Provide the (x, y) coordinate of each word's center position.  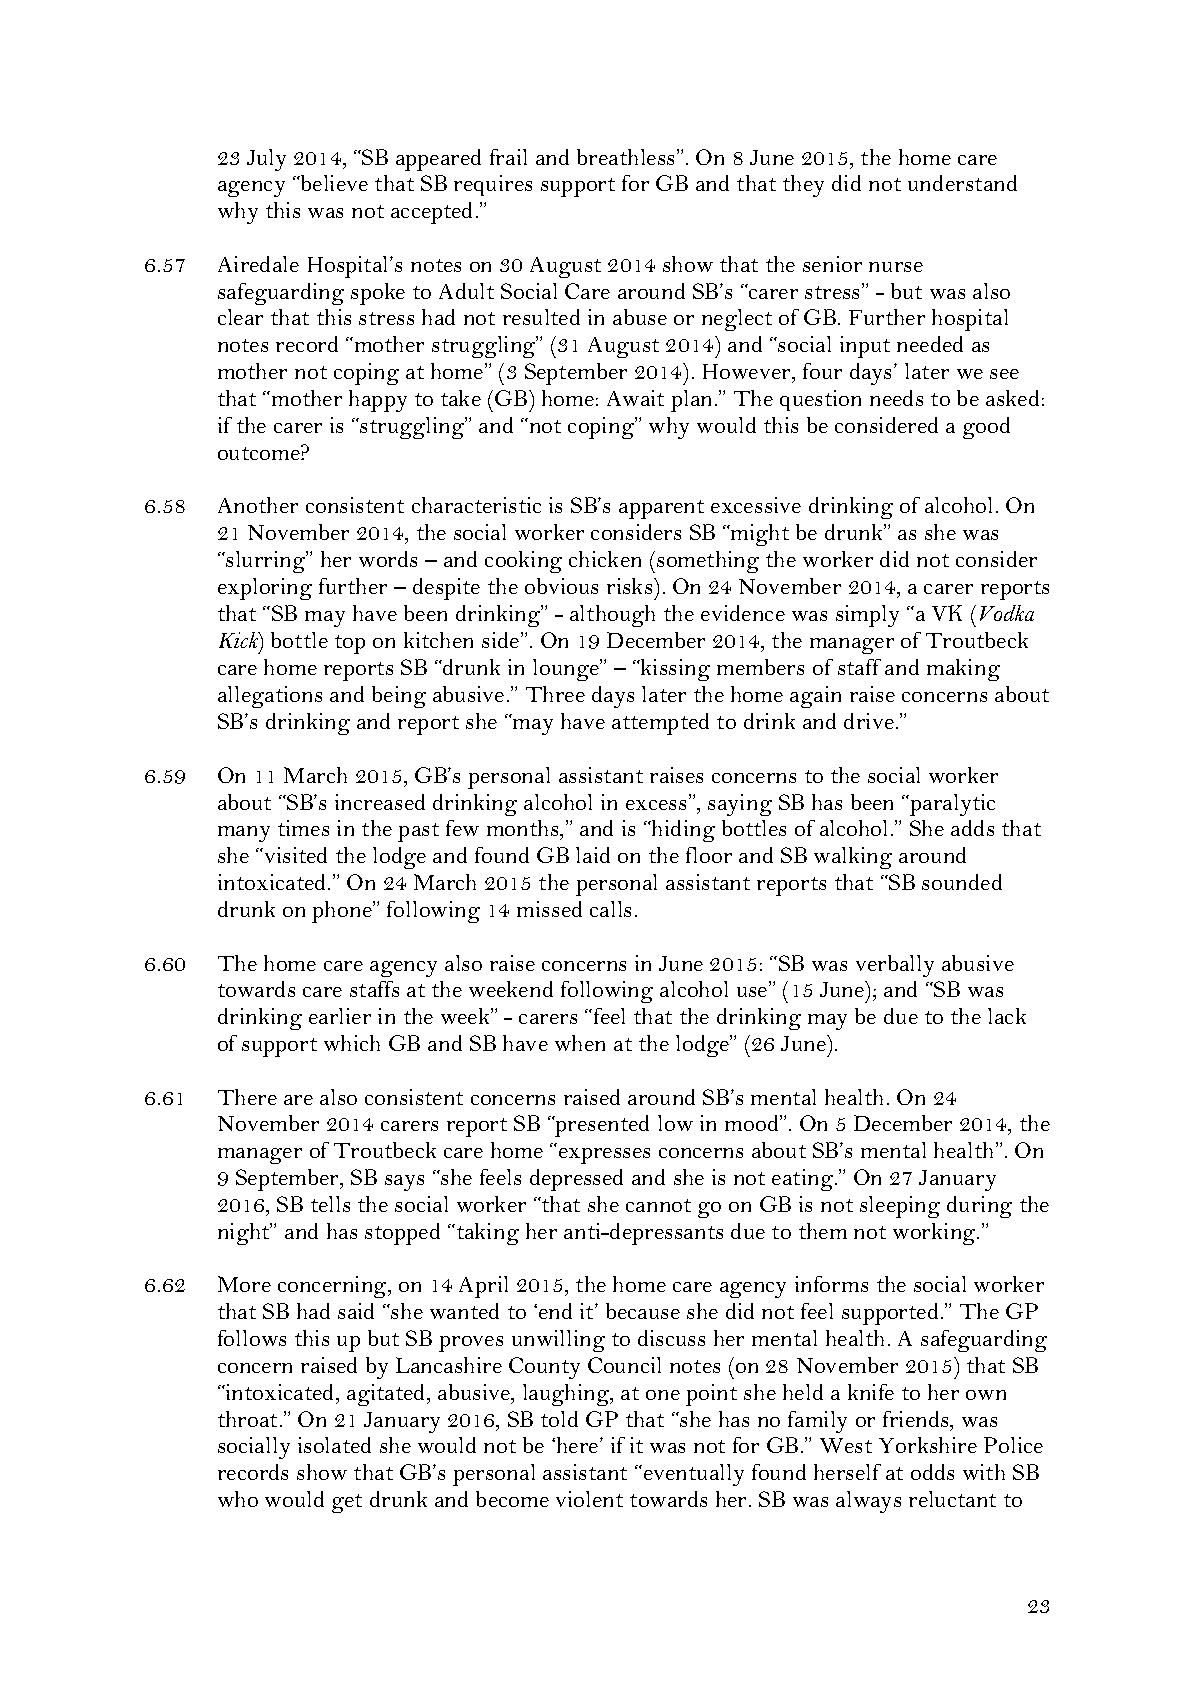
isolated (334, 1445)
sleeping (900, 1207)
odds (932, 1472)
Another (258, 505)
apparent (661, 509)
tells (330, 1204)
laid (593, 855)
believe (333, 183)
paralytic (951, 805)
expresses (604, 1156)
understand (962, 183)
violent (589, 1499)
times (303, 828)
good (986, 428)
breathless (627, 157)
